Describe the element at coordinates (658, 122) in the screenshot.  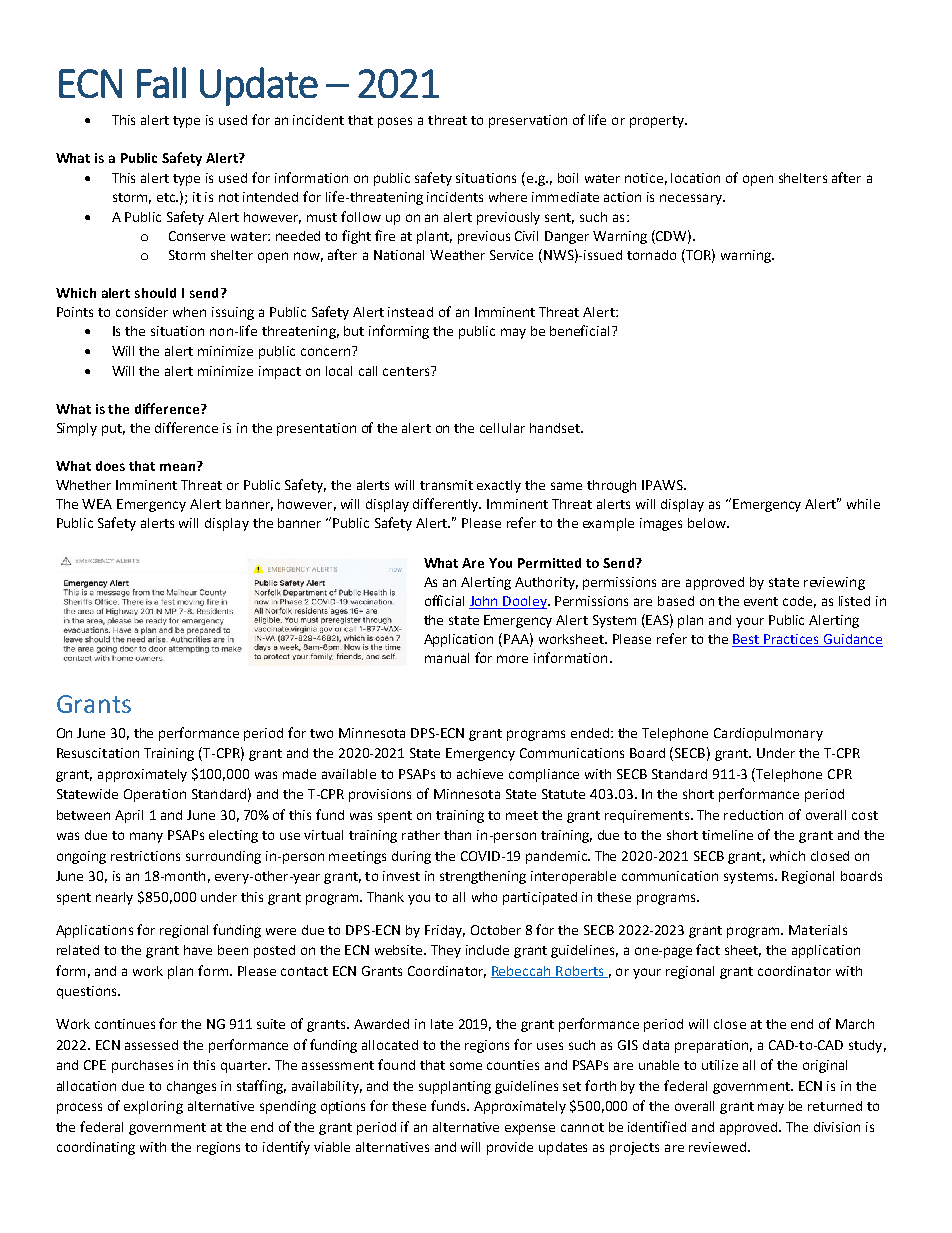
I see `property` at that location.
